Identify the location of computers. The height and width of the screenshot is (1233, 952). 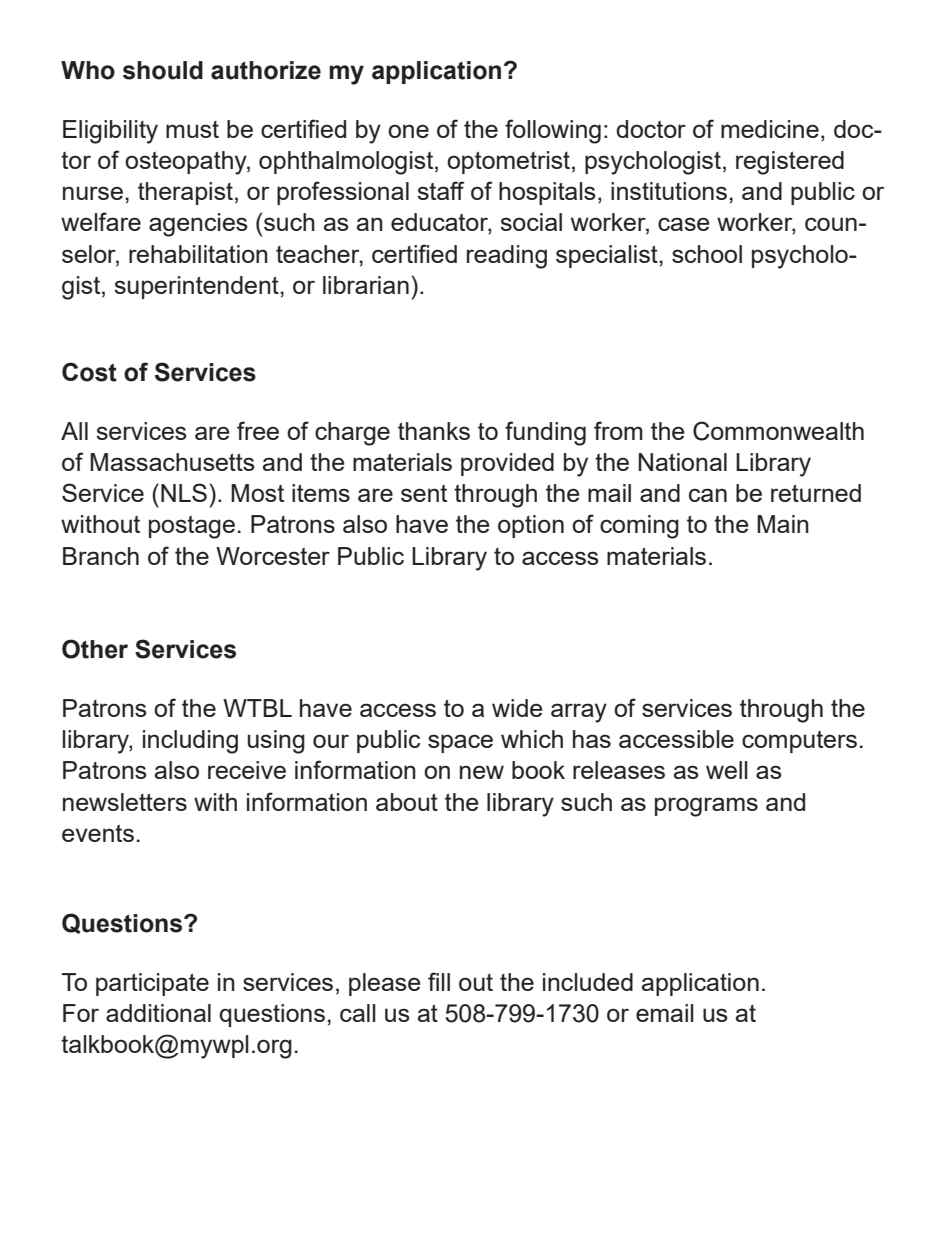
(799, 742).
